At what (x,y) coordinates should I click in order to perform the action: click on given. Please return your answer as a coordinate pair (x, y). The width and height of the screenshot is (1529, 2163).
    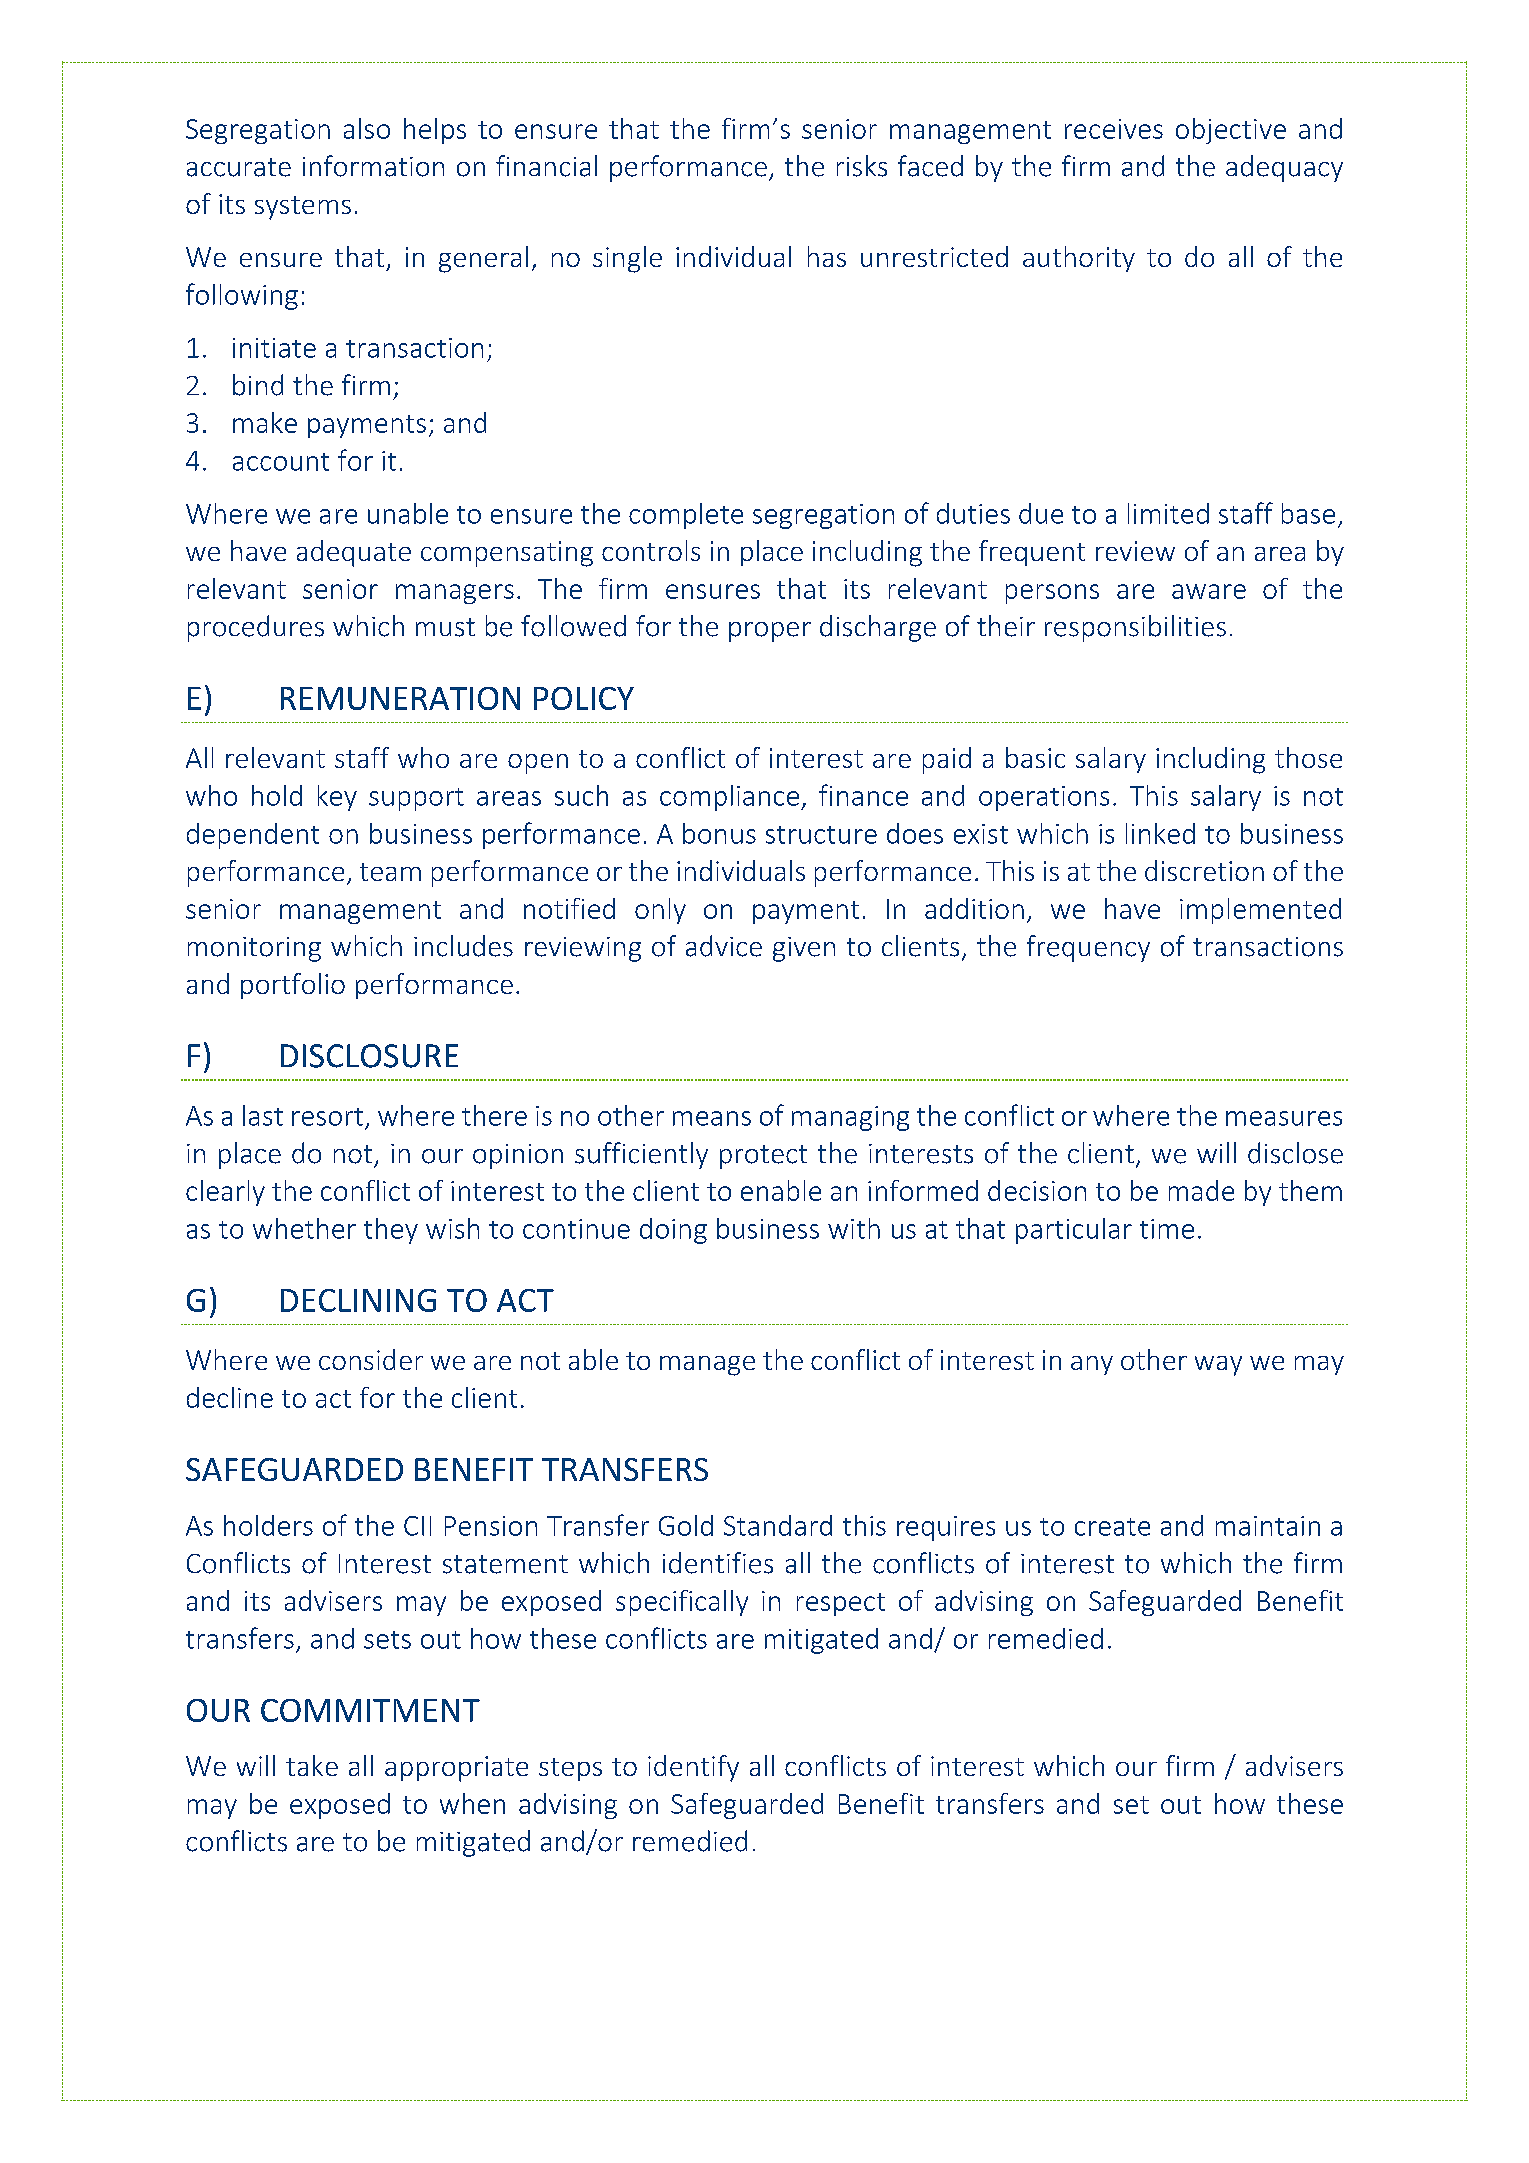
    Looking at the image, I should click on (804, 949).
